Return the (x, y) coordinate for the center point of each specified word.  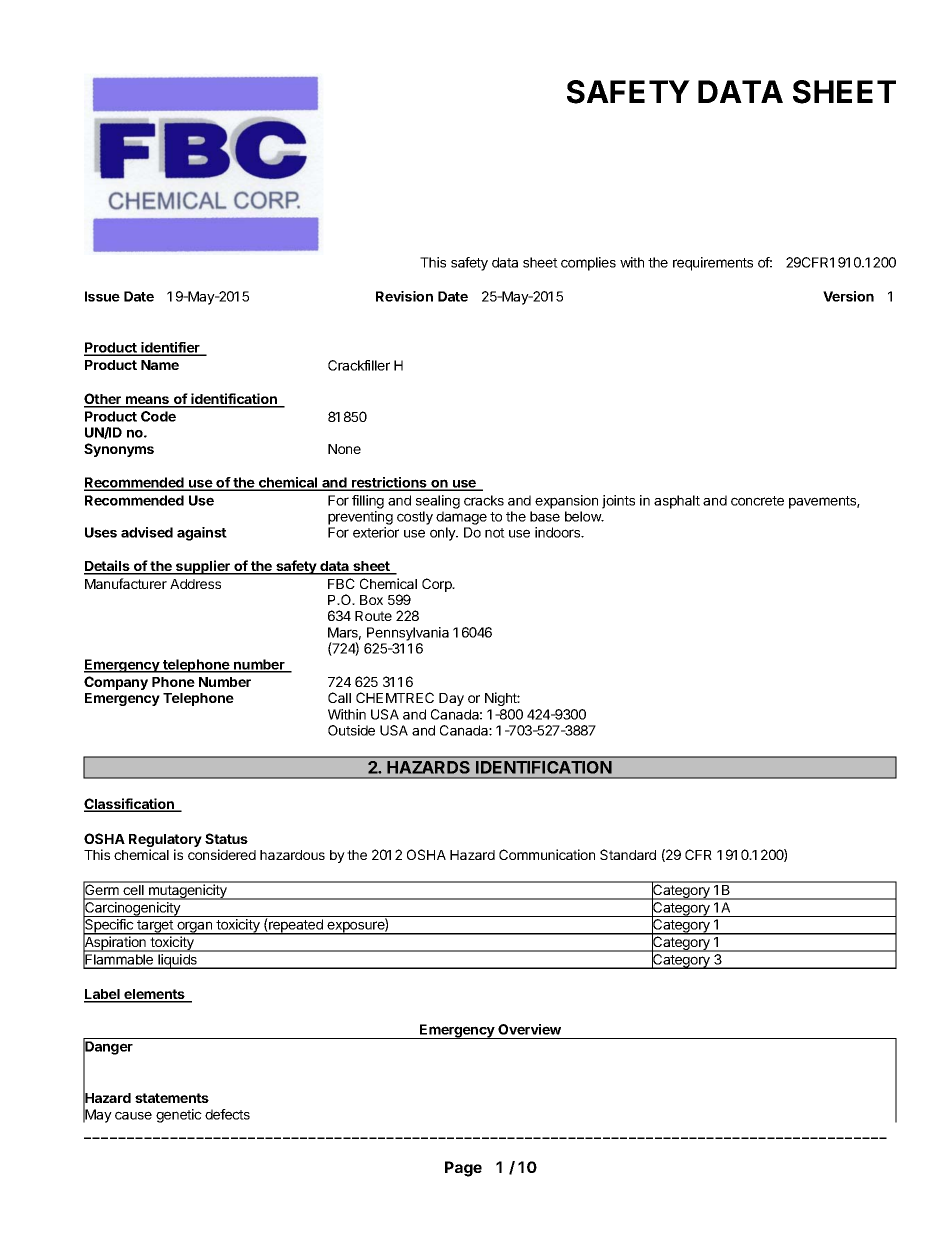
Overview (529, 1029)
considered (222, 854)
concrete (757, 501)
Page (463, 1169)
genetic (179, 1116)
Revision (404, 296)
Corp (438, 585)
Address (195, 584)
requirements (713, 264)
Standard (628, 854)
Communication (547, 854)
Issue (102, 296)
